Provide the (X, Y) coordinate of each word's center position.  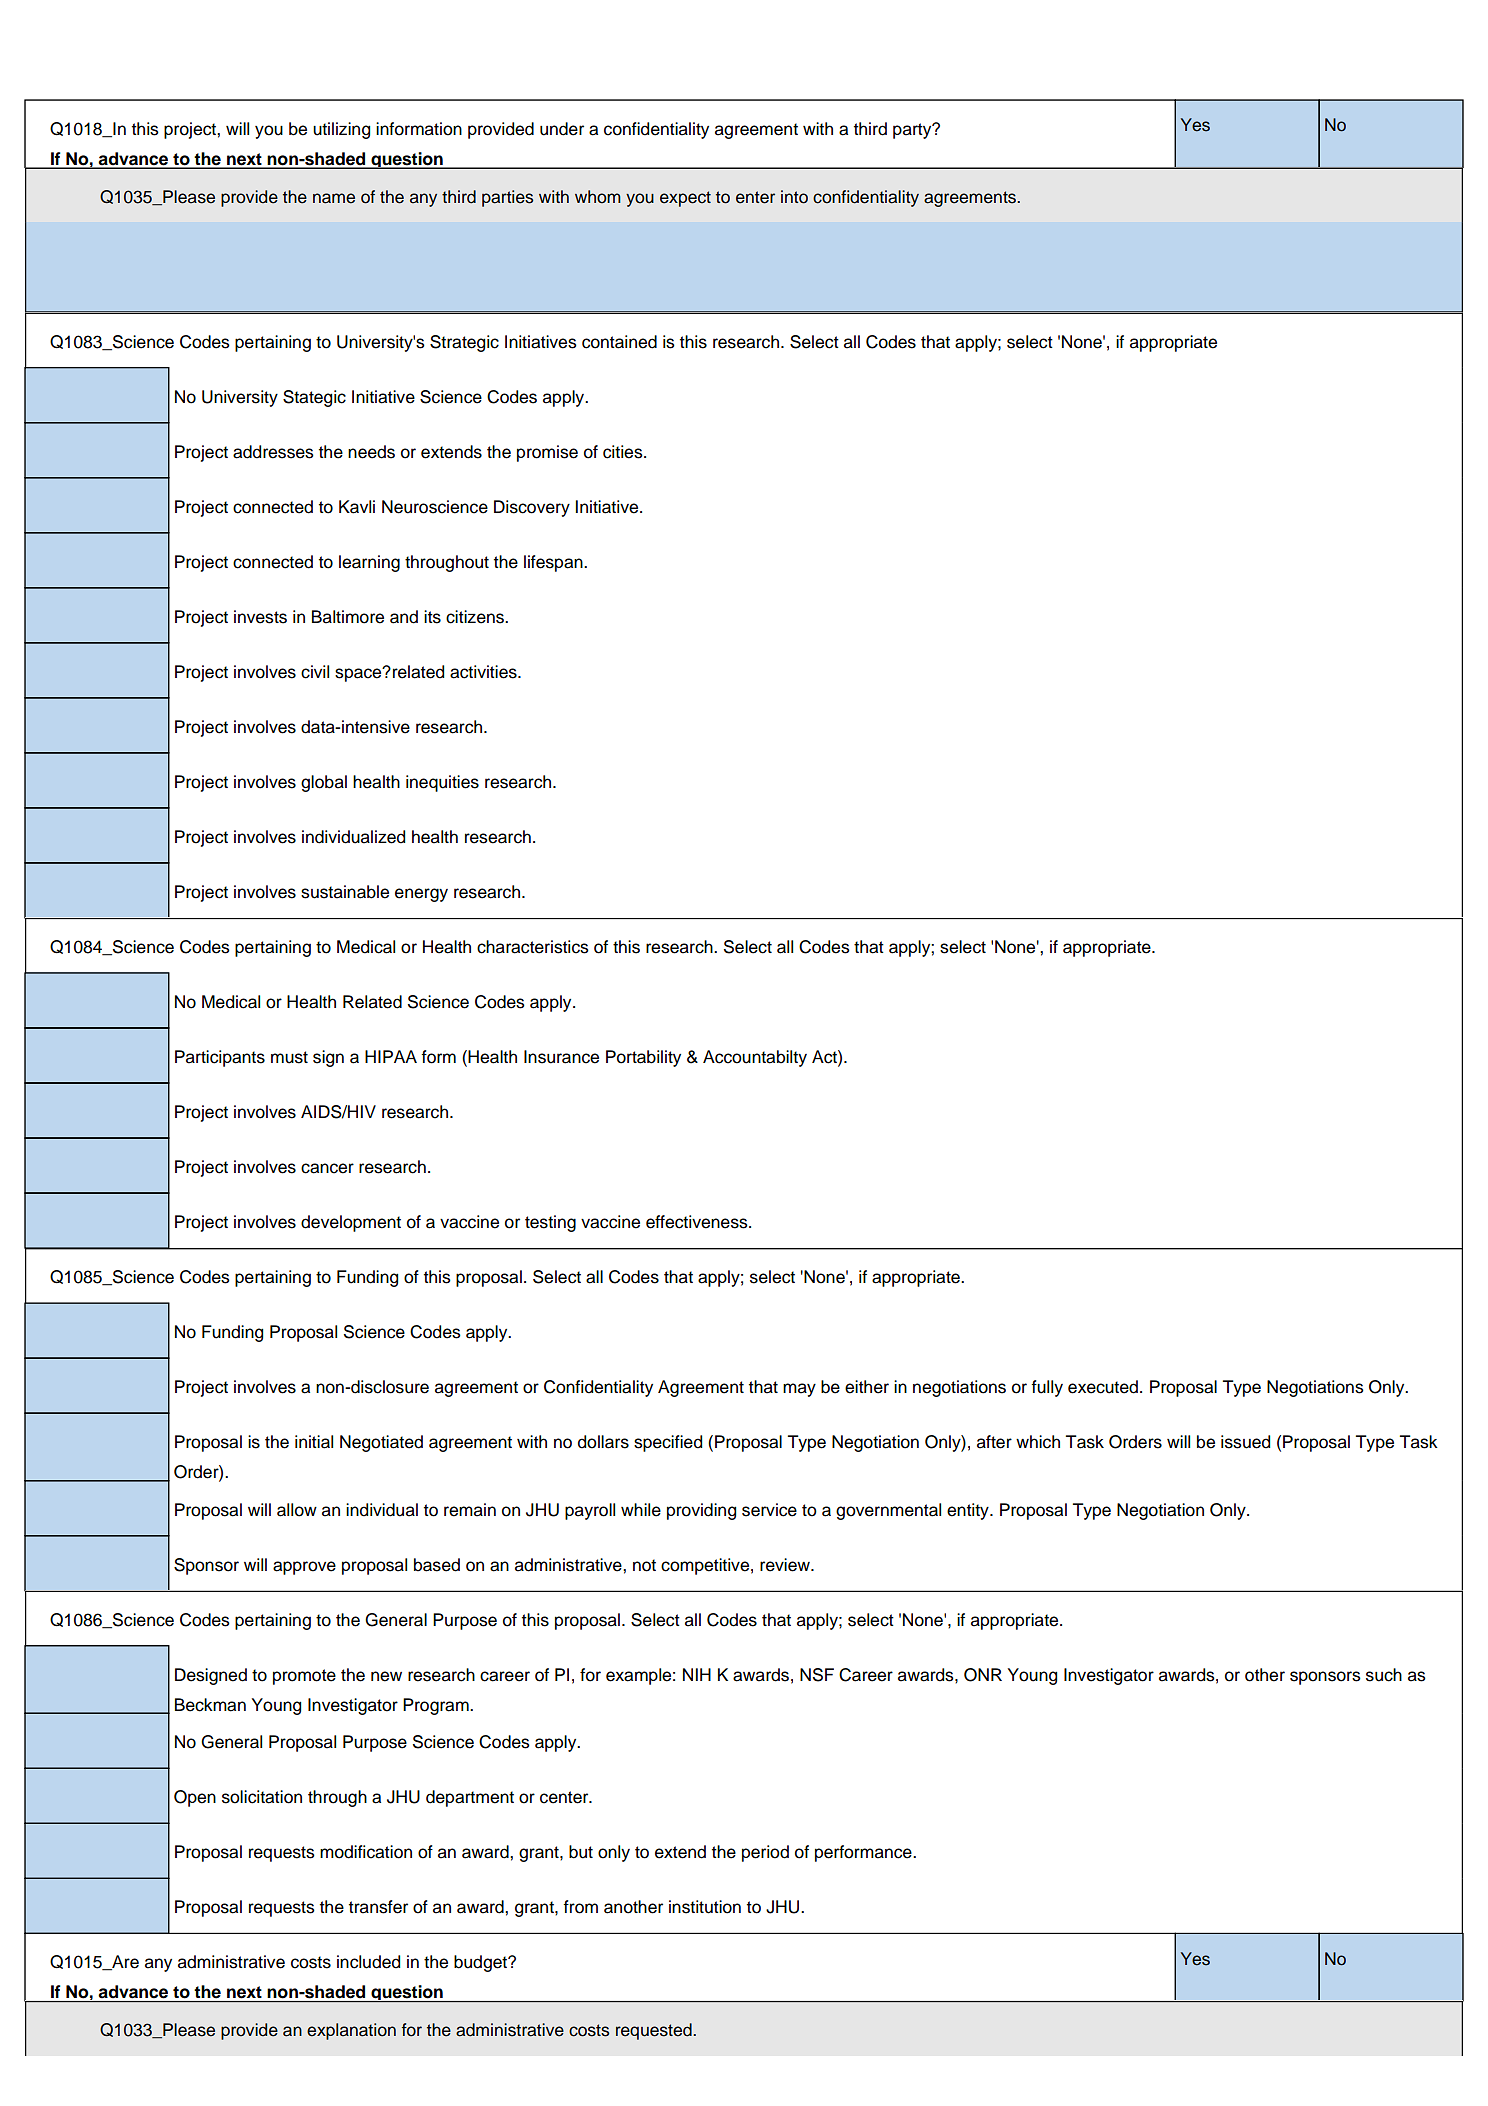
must (289, 1057)
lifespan (554, 563)
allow (297, 1510)
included (368, 1962)
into (794, 197)
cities (624, 452)
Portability (643, 1058)
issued (1245, 1442)
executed (1103, 1387)
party (913, 131)
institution (705, 1907)
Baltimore (348, 617)
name (334, 198)
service (769, 1510)
